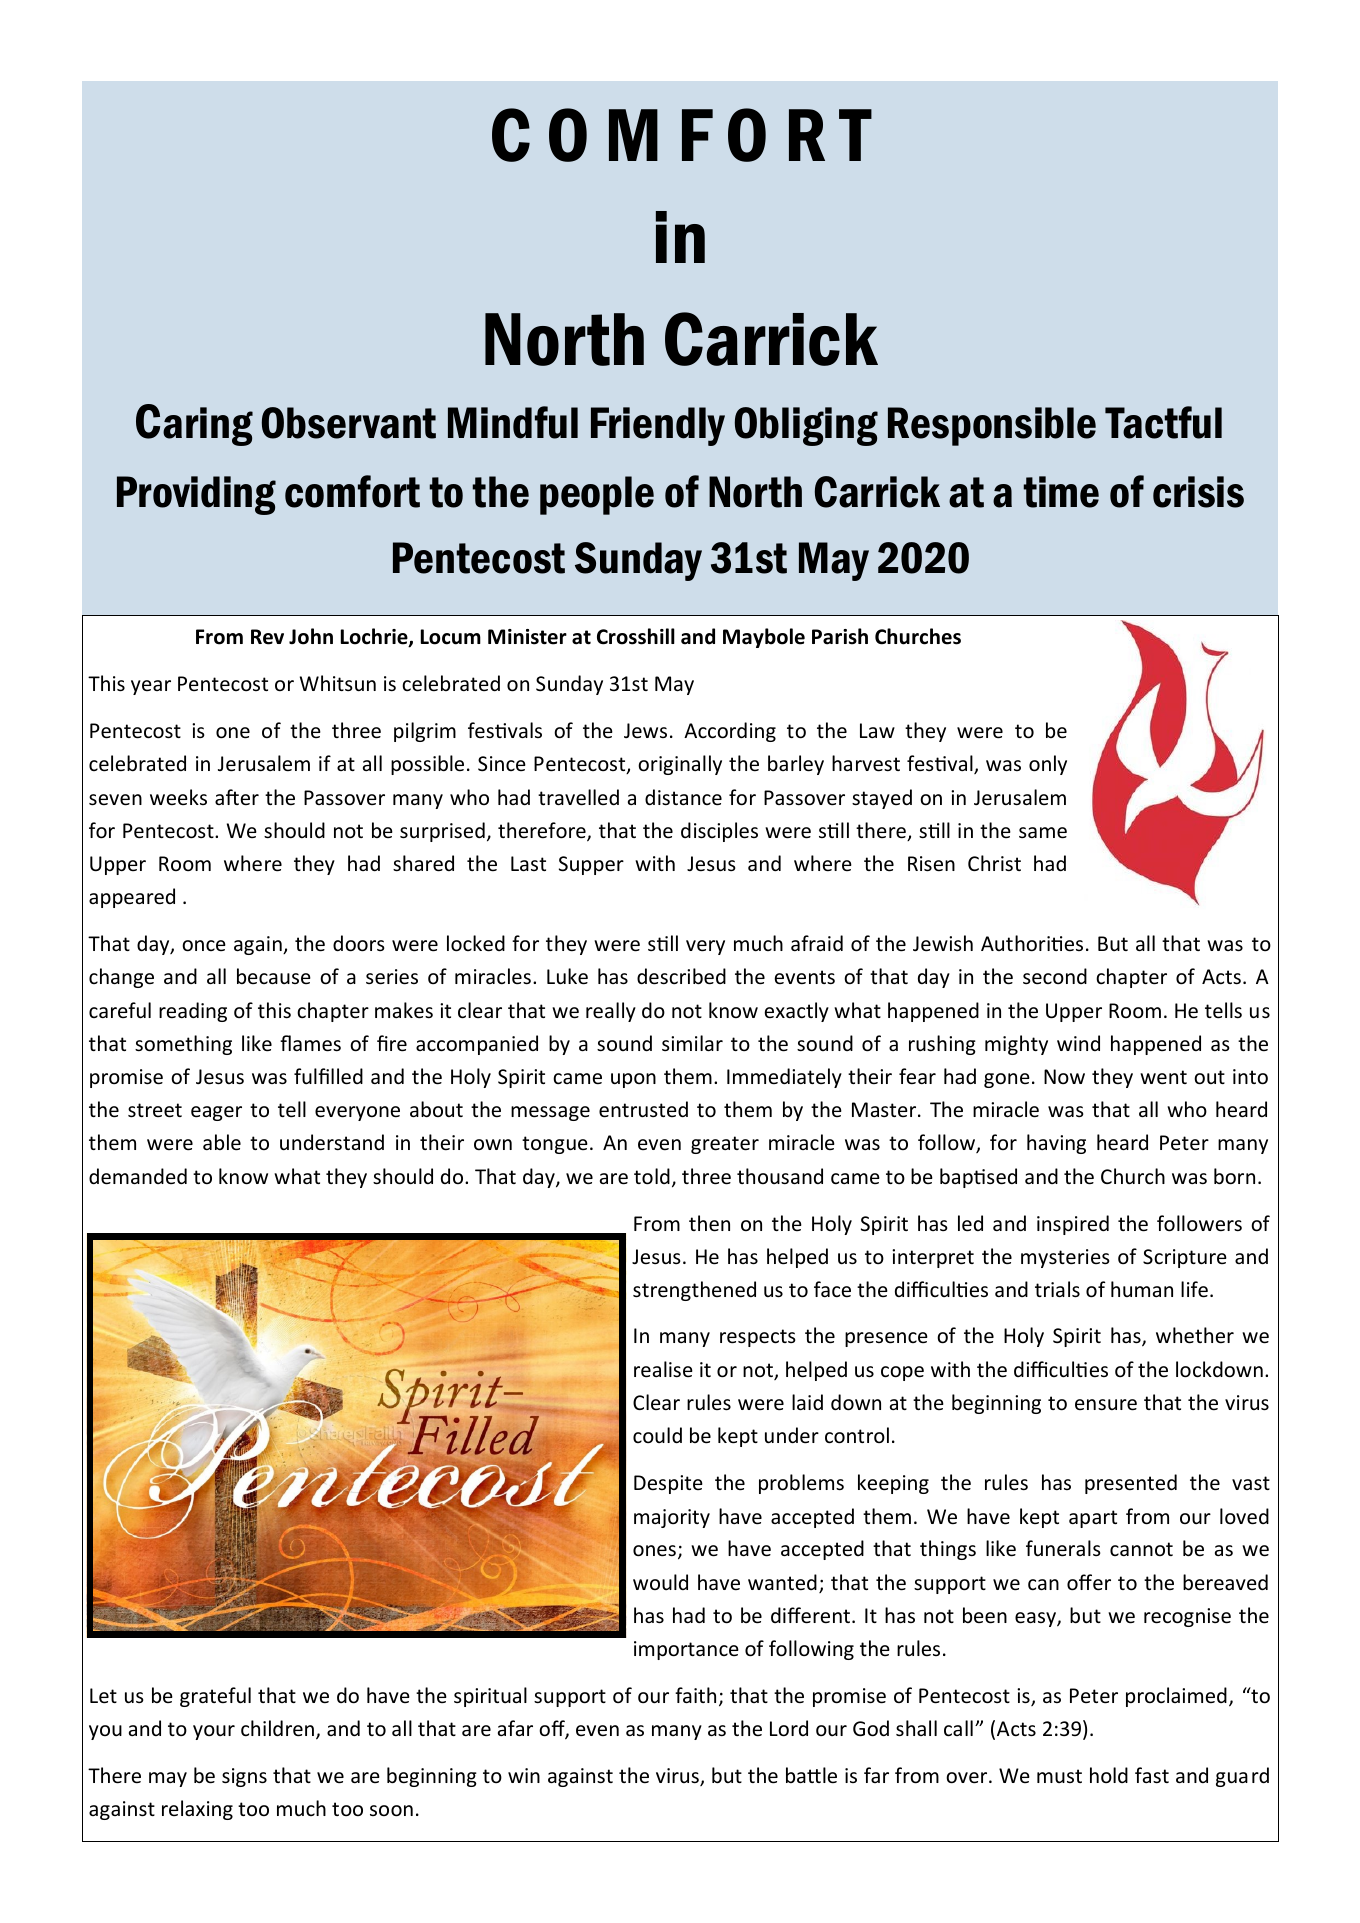  I want to click on could, so click(657, 1435).
